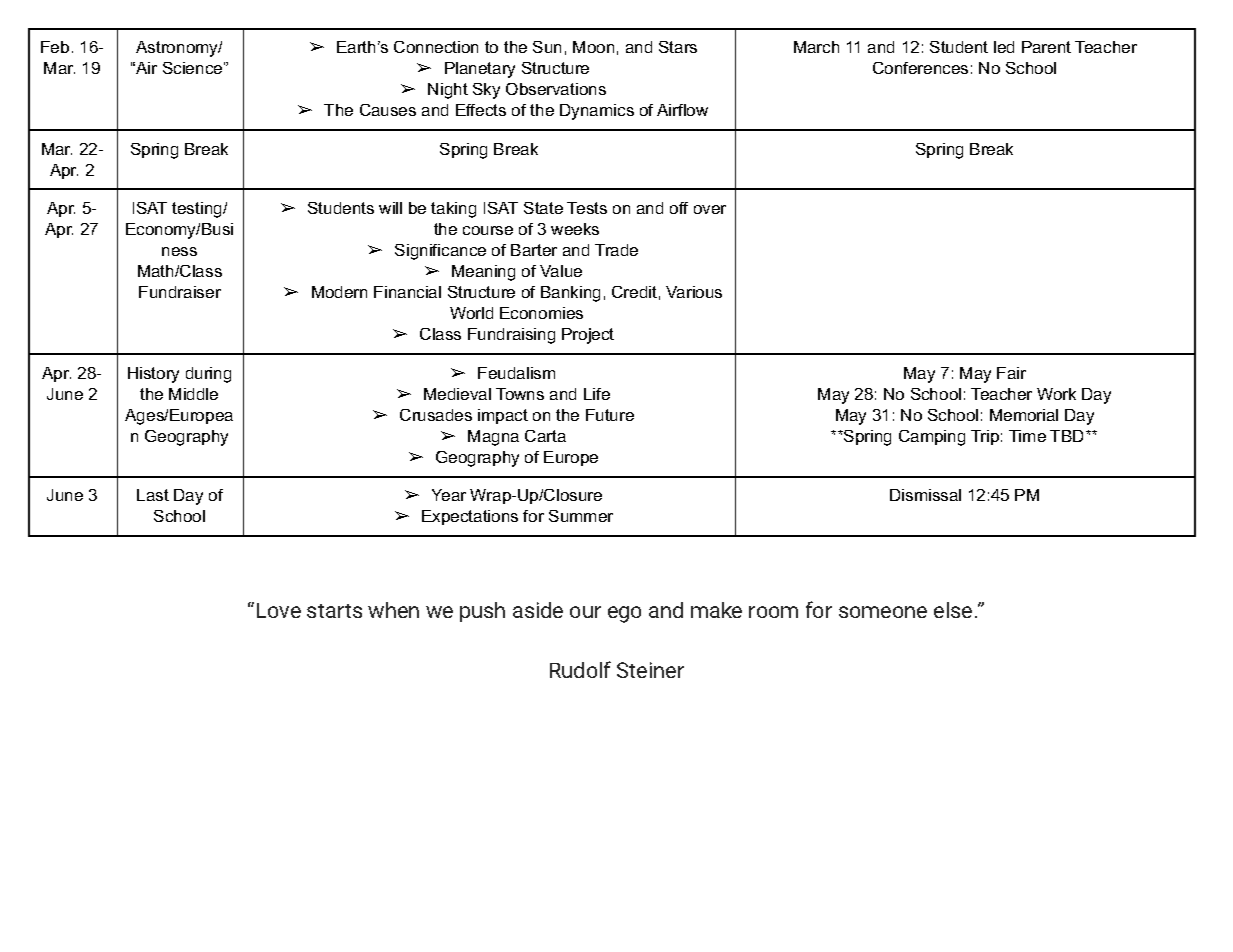 The height and width of the screenshot is (952, 1233). I want to click on Sun, so click(547, 47).
